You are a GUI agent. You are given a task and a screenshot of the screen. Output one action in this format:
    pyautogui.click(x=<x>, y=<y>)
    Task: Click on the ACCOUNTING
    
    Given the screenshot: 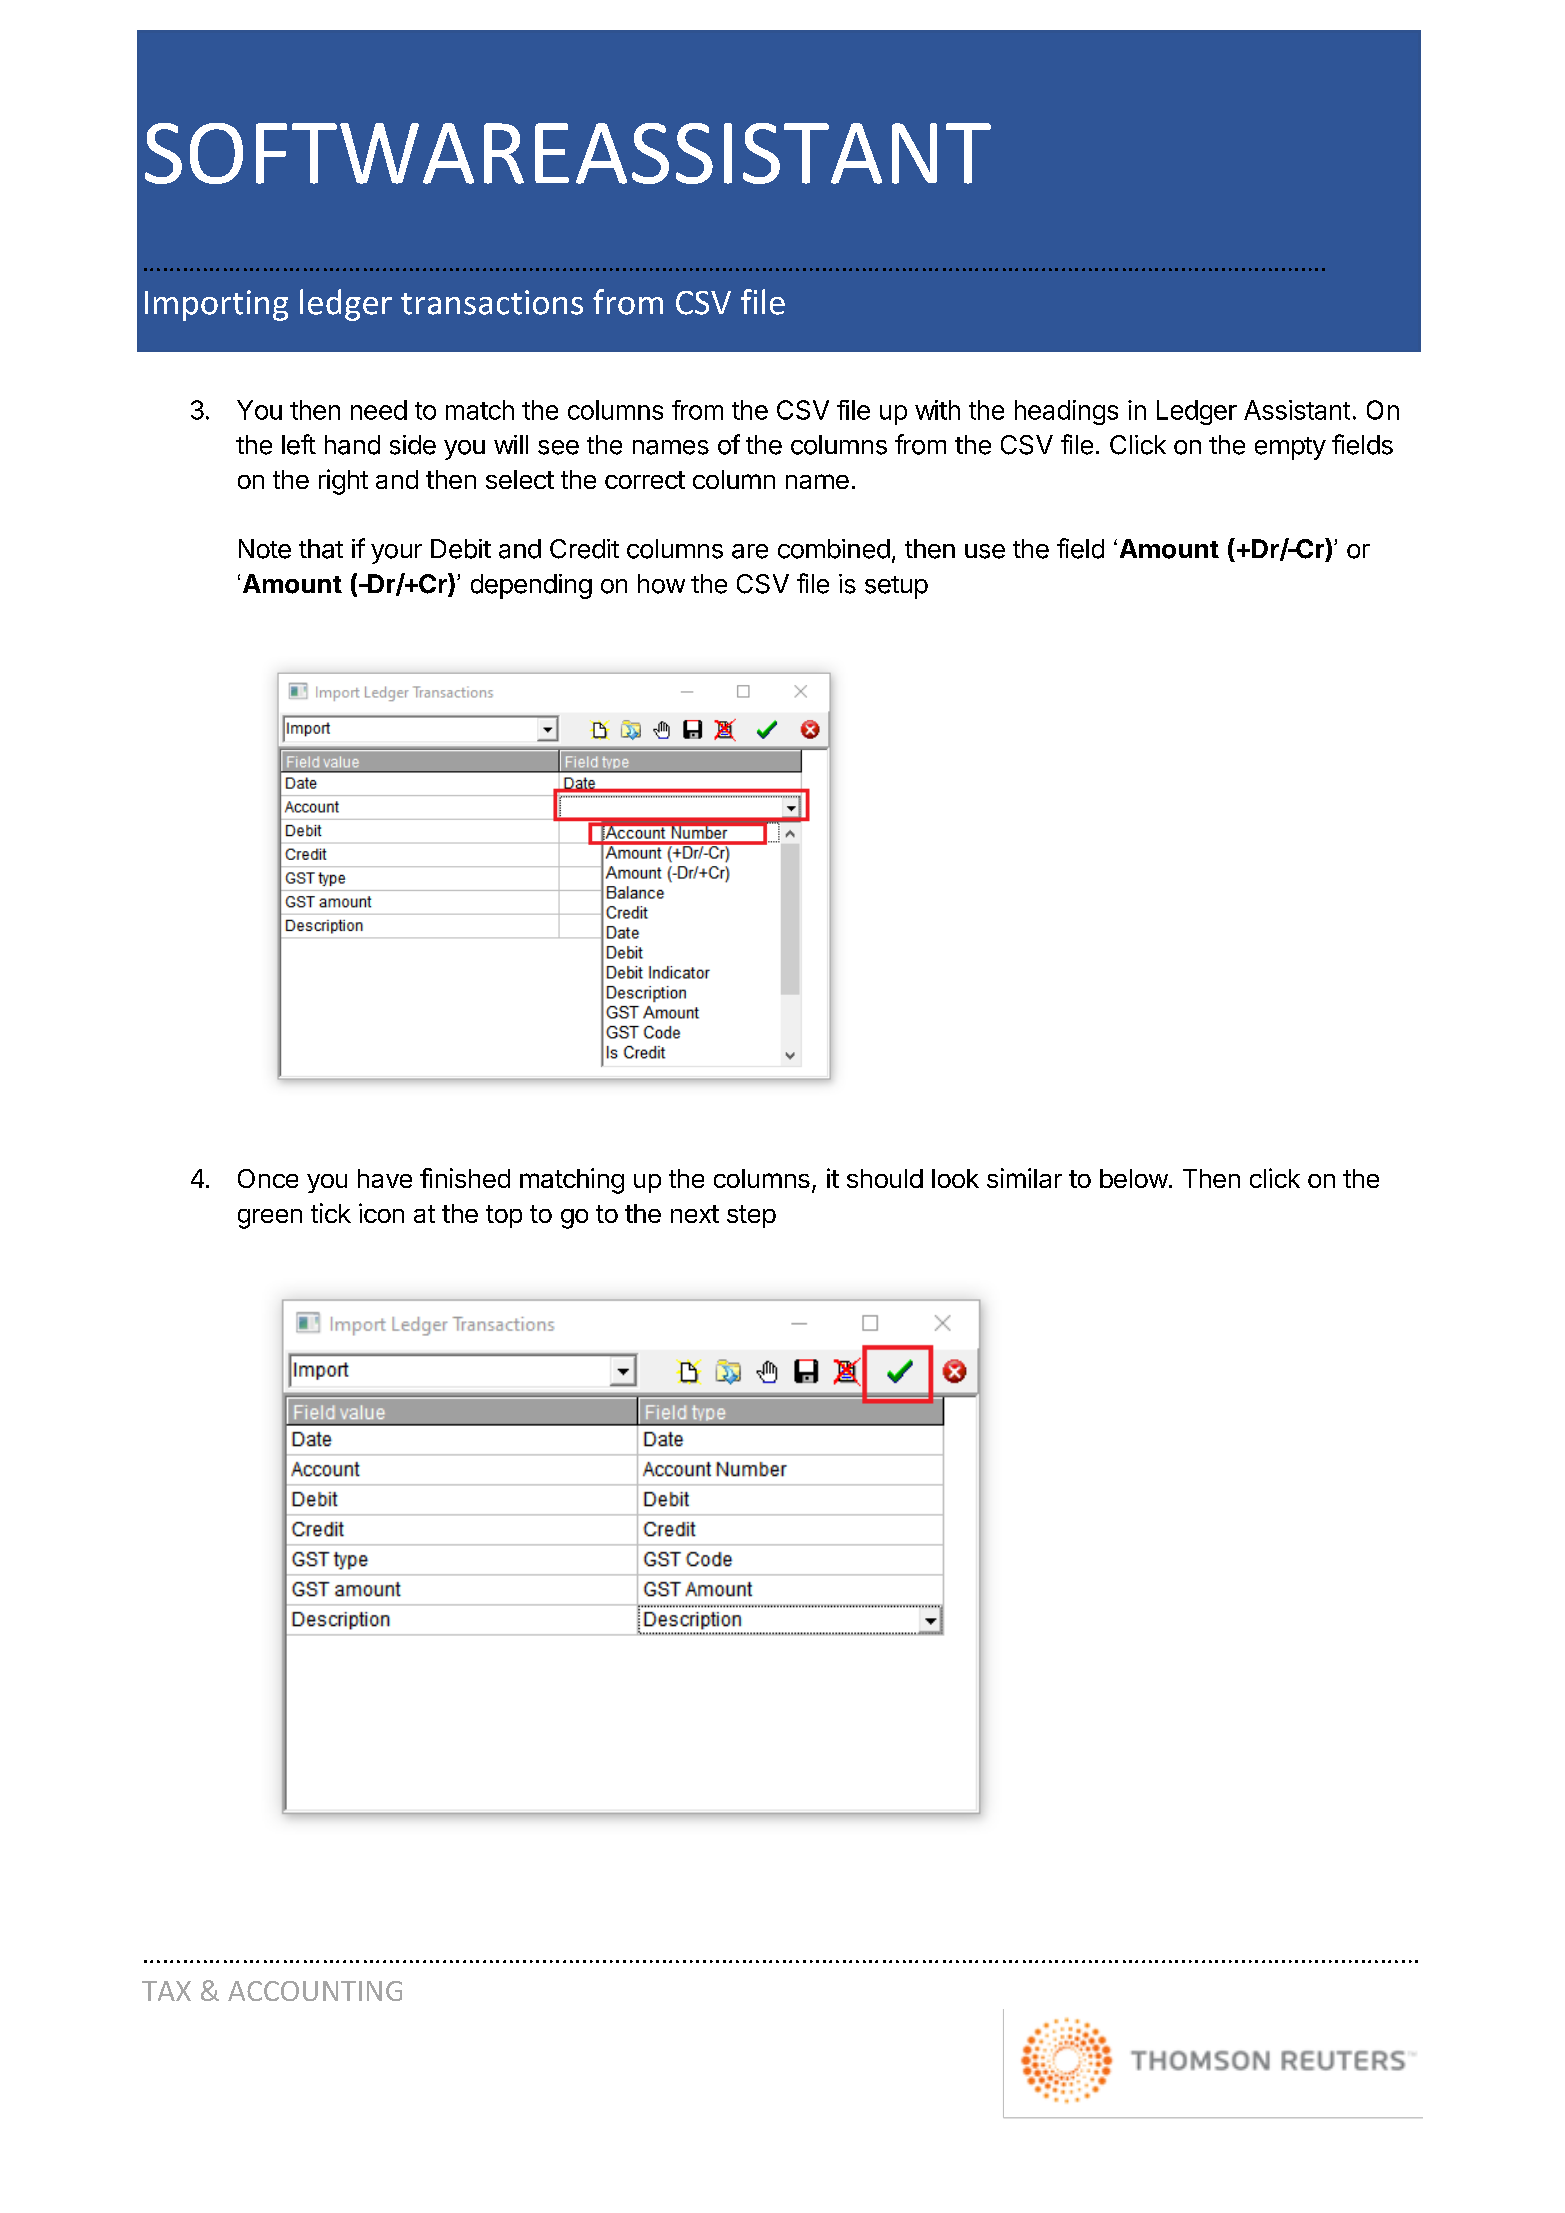 What is the action you would take?
    pyautogui.click(x=315, y=1991)
